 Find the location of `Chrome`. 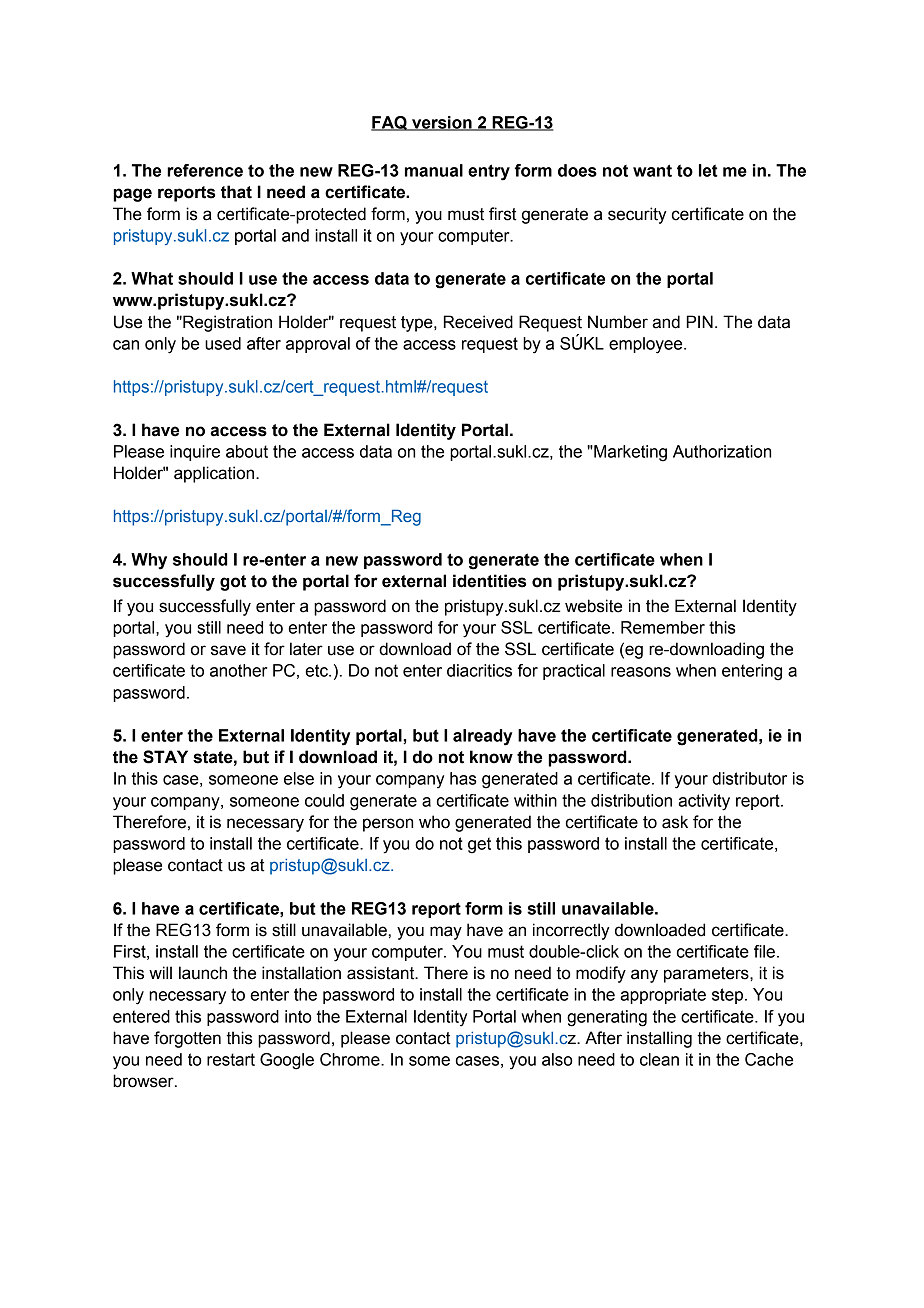

Chrome is located at coordinates (351, 1059).
